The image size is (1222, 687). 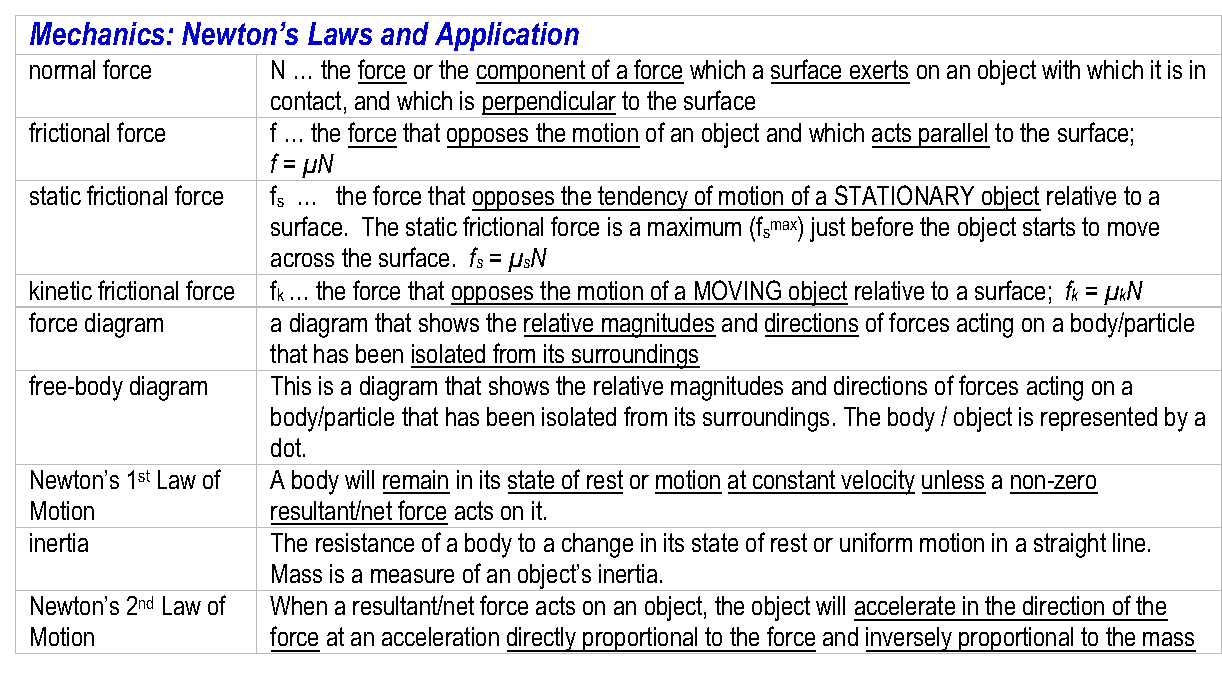 What do you see at coordinates (302, 260) in the document?
I see `across` at bounding box center [302, 260].
